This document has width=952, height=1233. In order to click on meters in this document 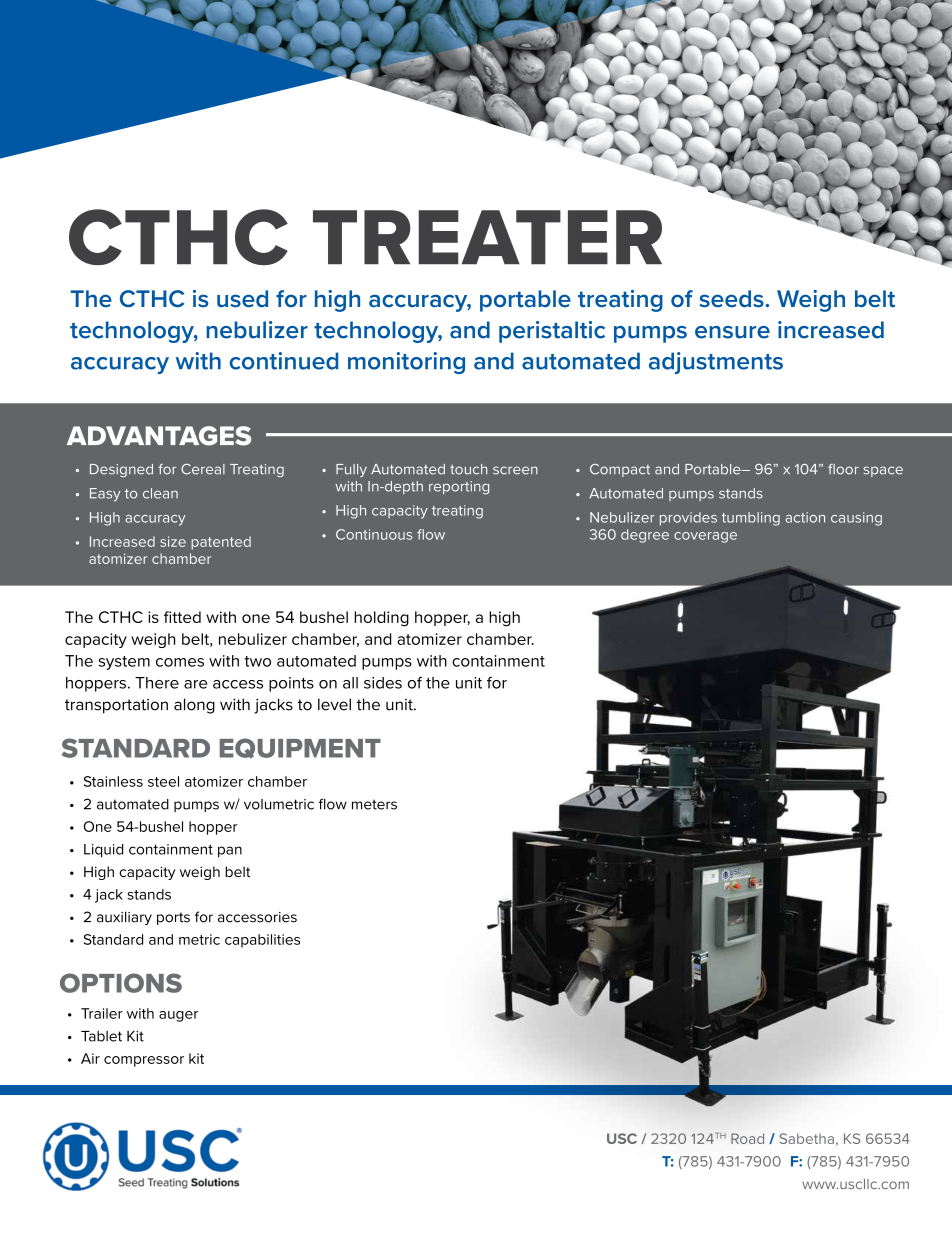, I will do `click(374, 804)`.
